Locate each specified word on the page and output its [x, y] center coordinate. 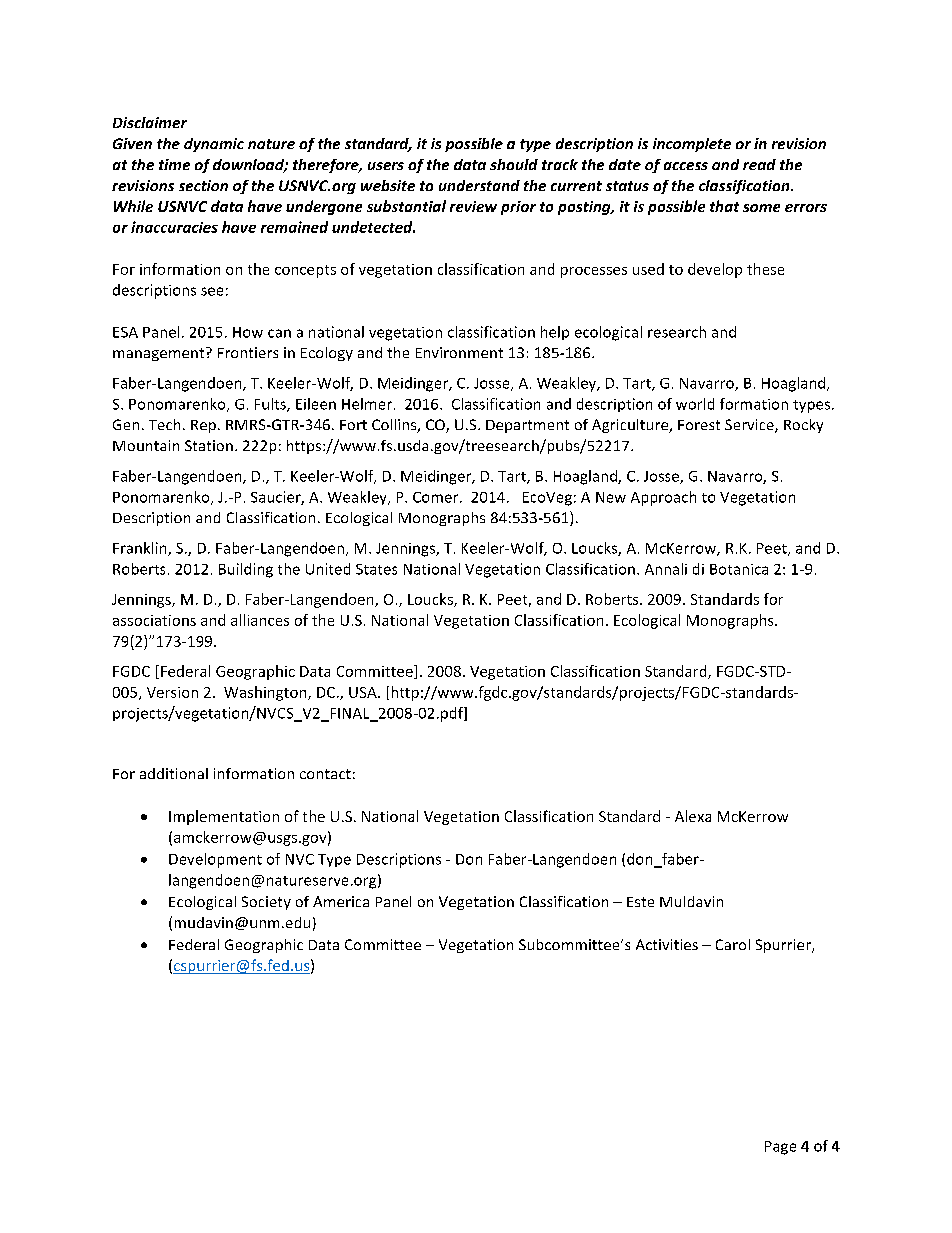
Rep [203, 426]
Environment [459, 352]
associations [154, 620]
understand [479, 185]
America [341, 901]
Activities [667, 944]
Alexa [693, 816]
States [376, 569]
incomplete [692, 145]
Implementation [224, 817]
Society [266, 903]
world [695, 404]
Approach [663, 498]
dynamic [214, 145]
